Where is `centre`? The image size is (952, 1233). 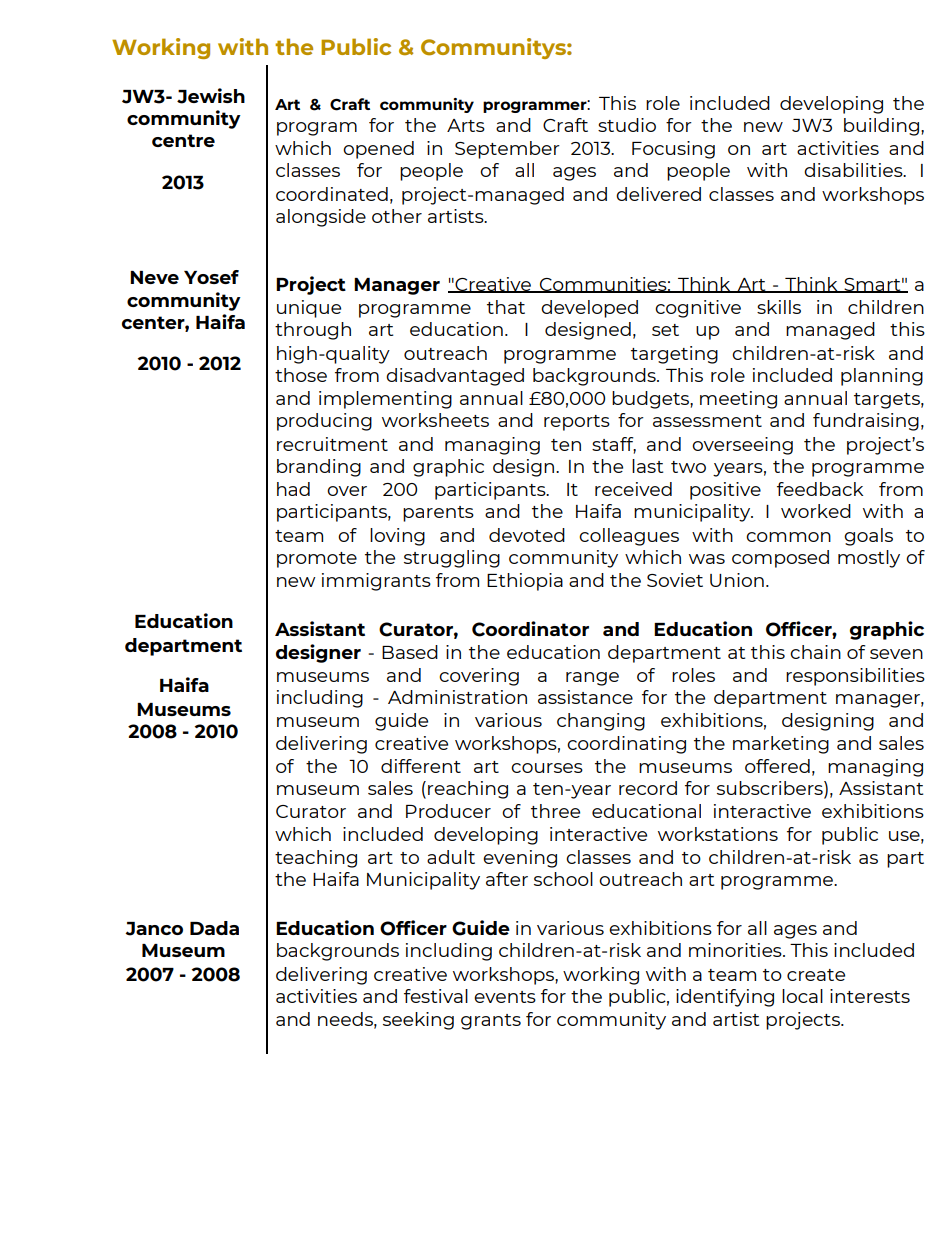 centre is located at coordinates (183, 140).
